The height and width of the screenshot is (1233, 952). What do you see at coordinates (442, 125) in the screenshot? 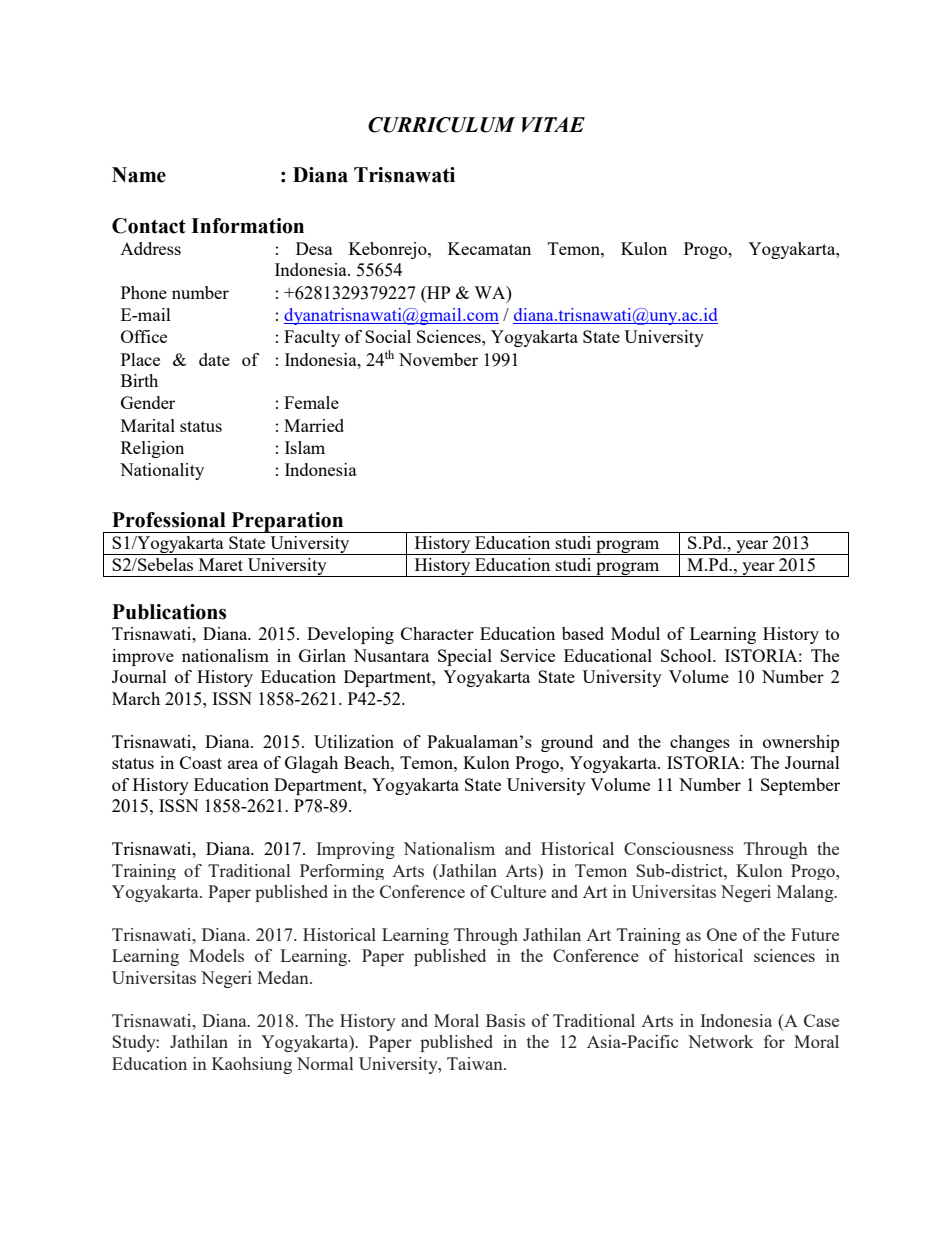
I see `CURRICULUM` at bounding box center [442, 125].
